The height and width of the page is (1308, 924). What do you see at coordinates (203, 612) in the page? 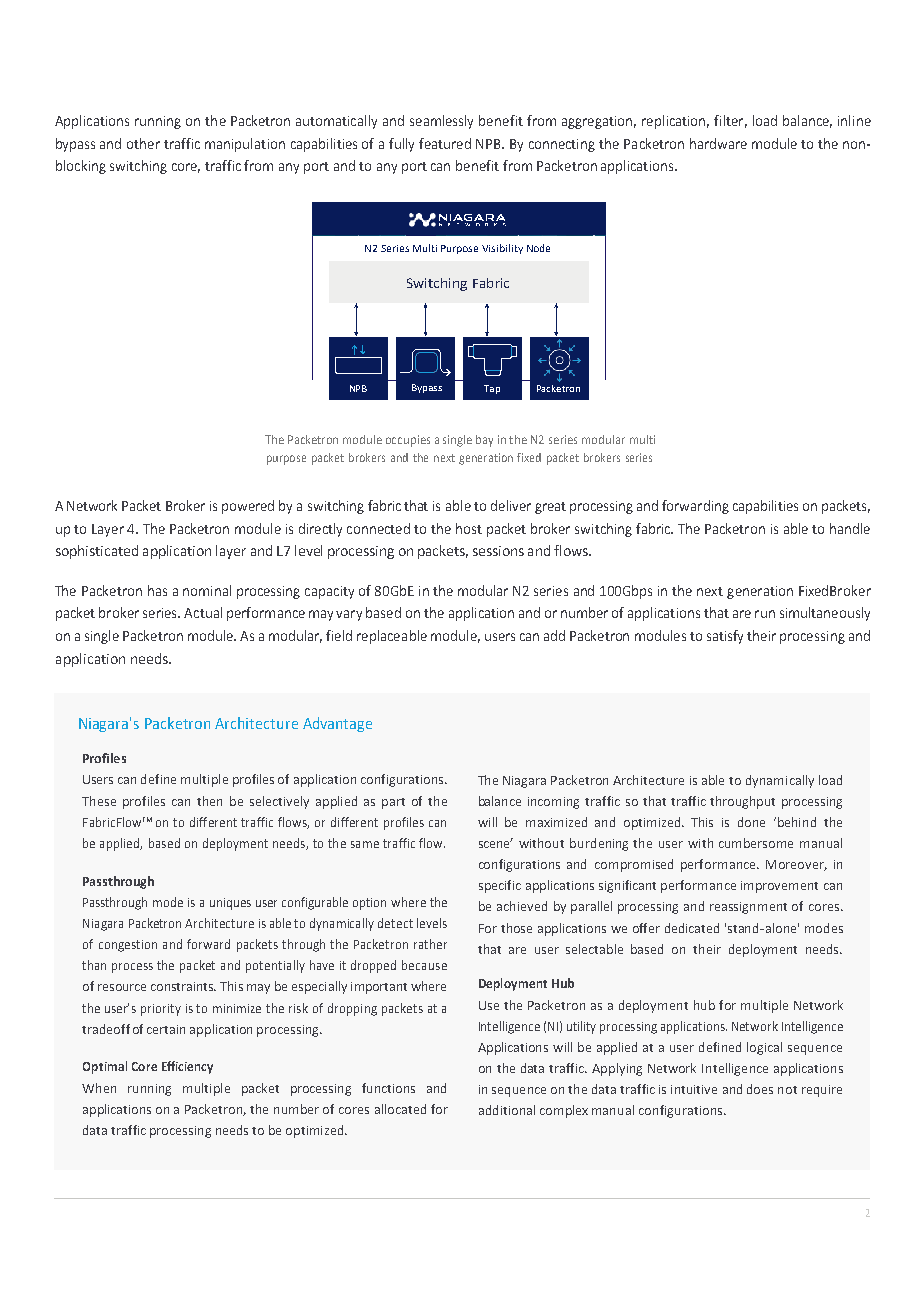
I see `Actual` at bounding box center [203, 612].
